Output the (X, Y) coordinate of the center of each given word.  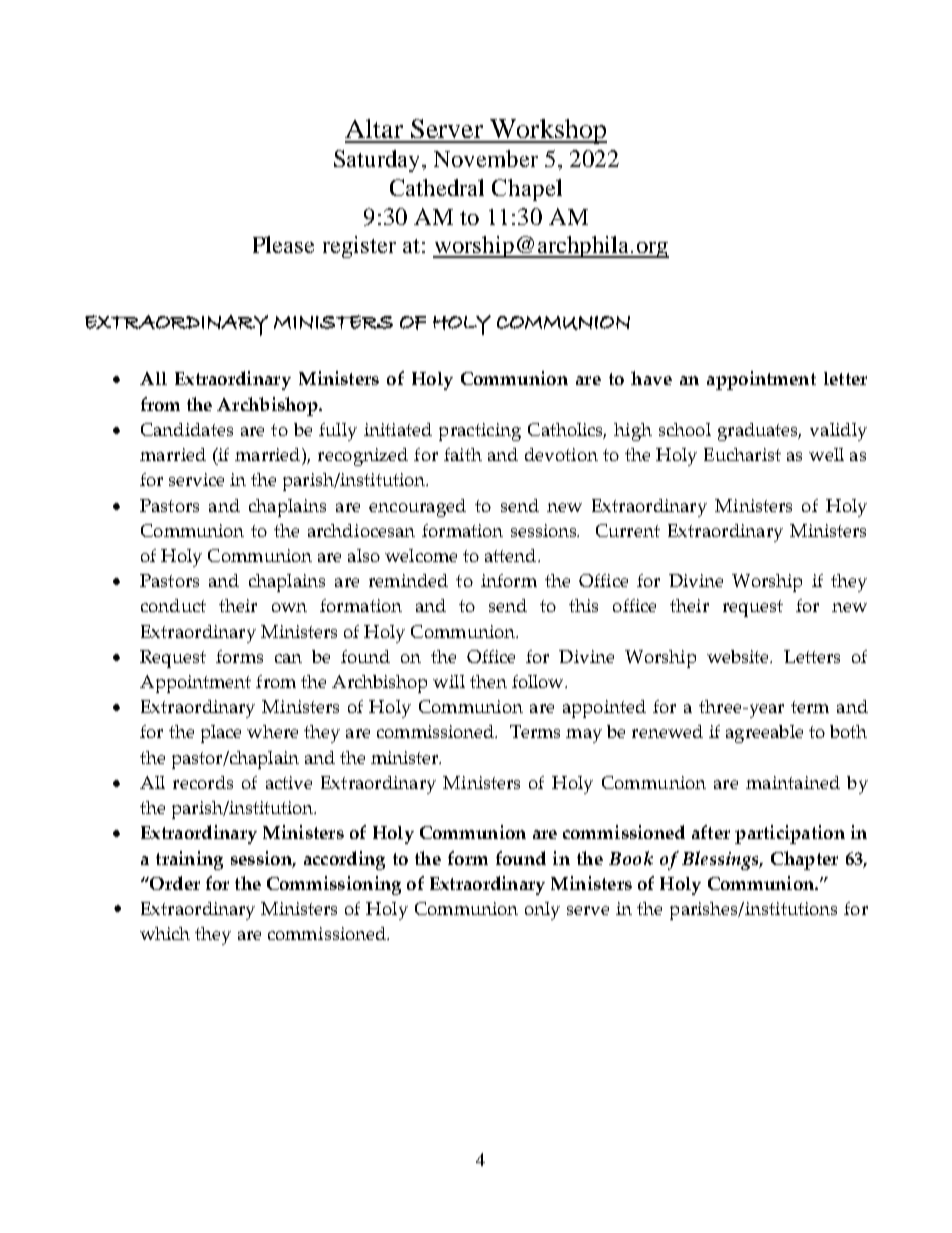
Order (174, 883)
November (486, 158)
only (542, 911)
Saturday (378, 161)
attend (512, 555)
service (196, 479)
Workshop (547, 131)
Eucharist (742, 454)
